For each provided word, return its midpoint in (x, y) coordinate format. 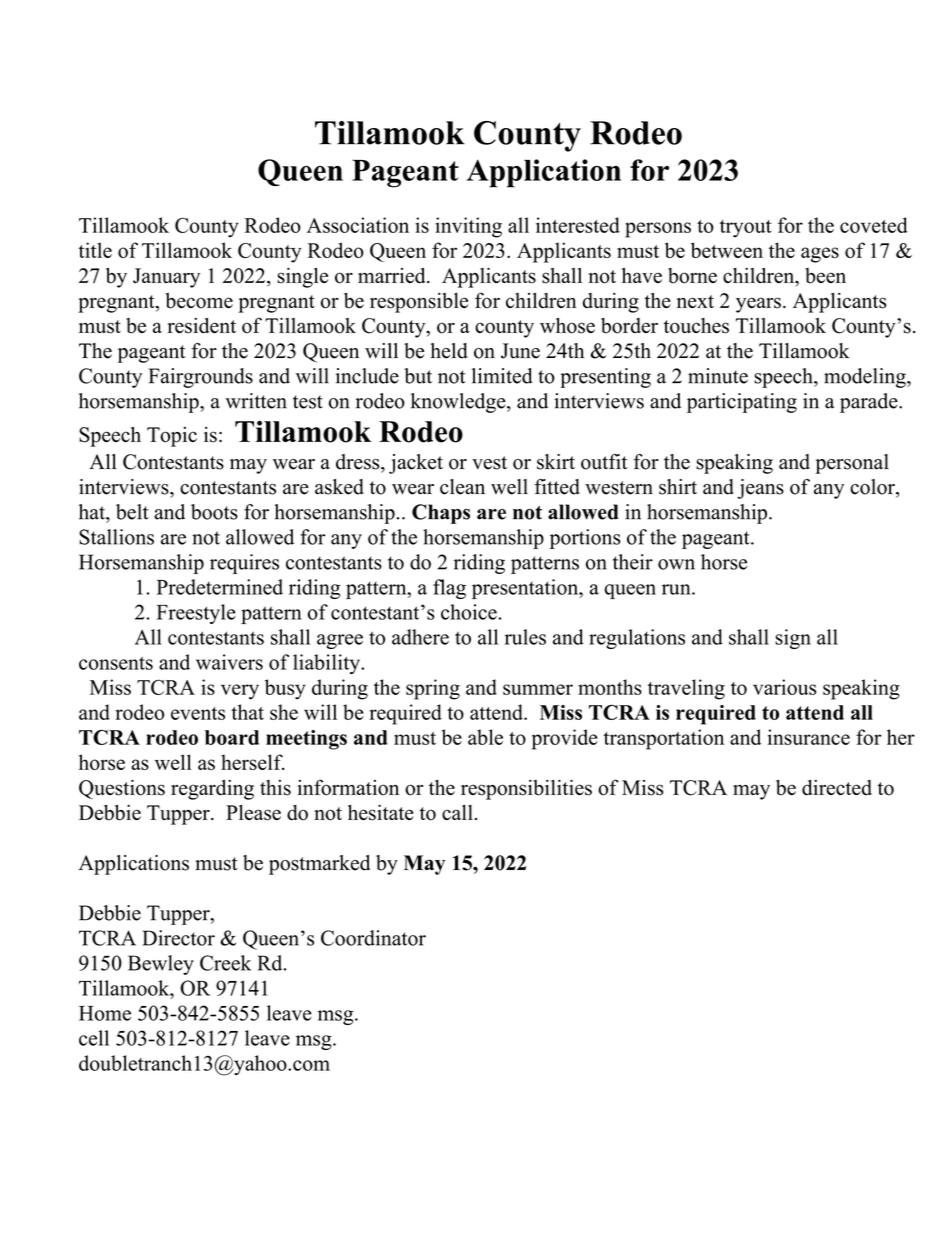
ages (820, 255)
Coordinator (373, 938)
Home (105, 1013)
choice (469, 612)
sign (793, 639)
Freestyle (196, 614)
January (166, 278)
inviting (468, 227)
